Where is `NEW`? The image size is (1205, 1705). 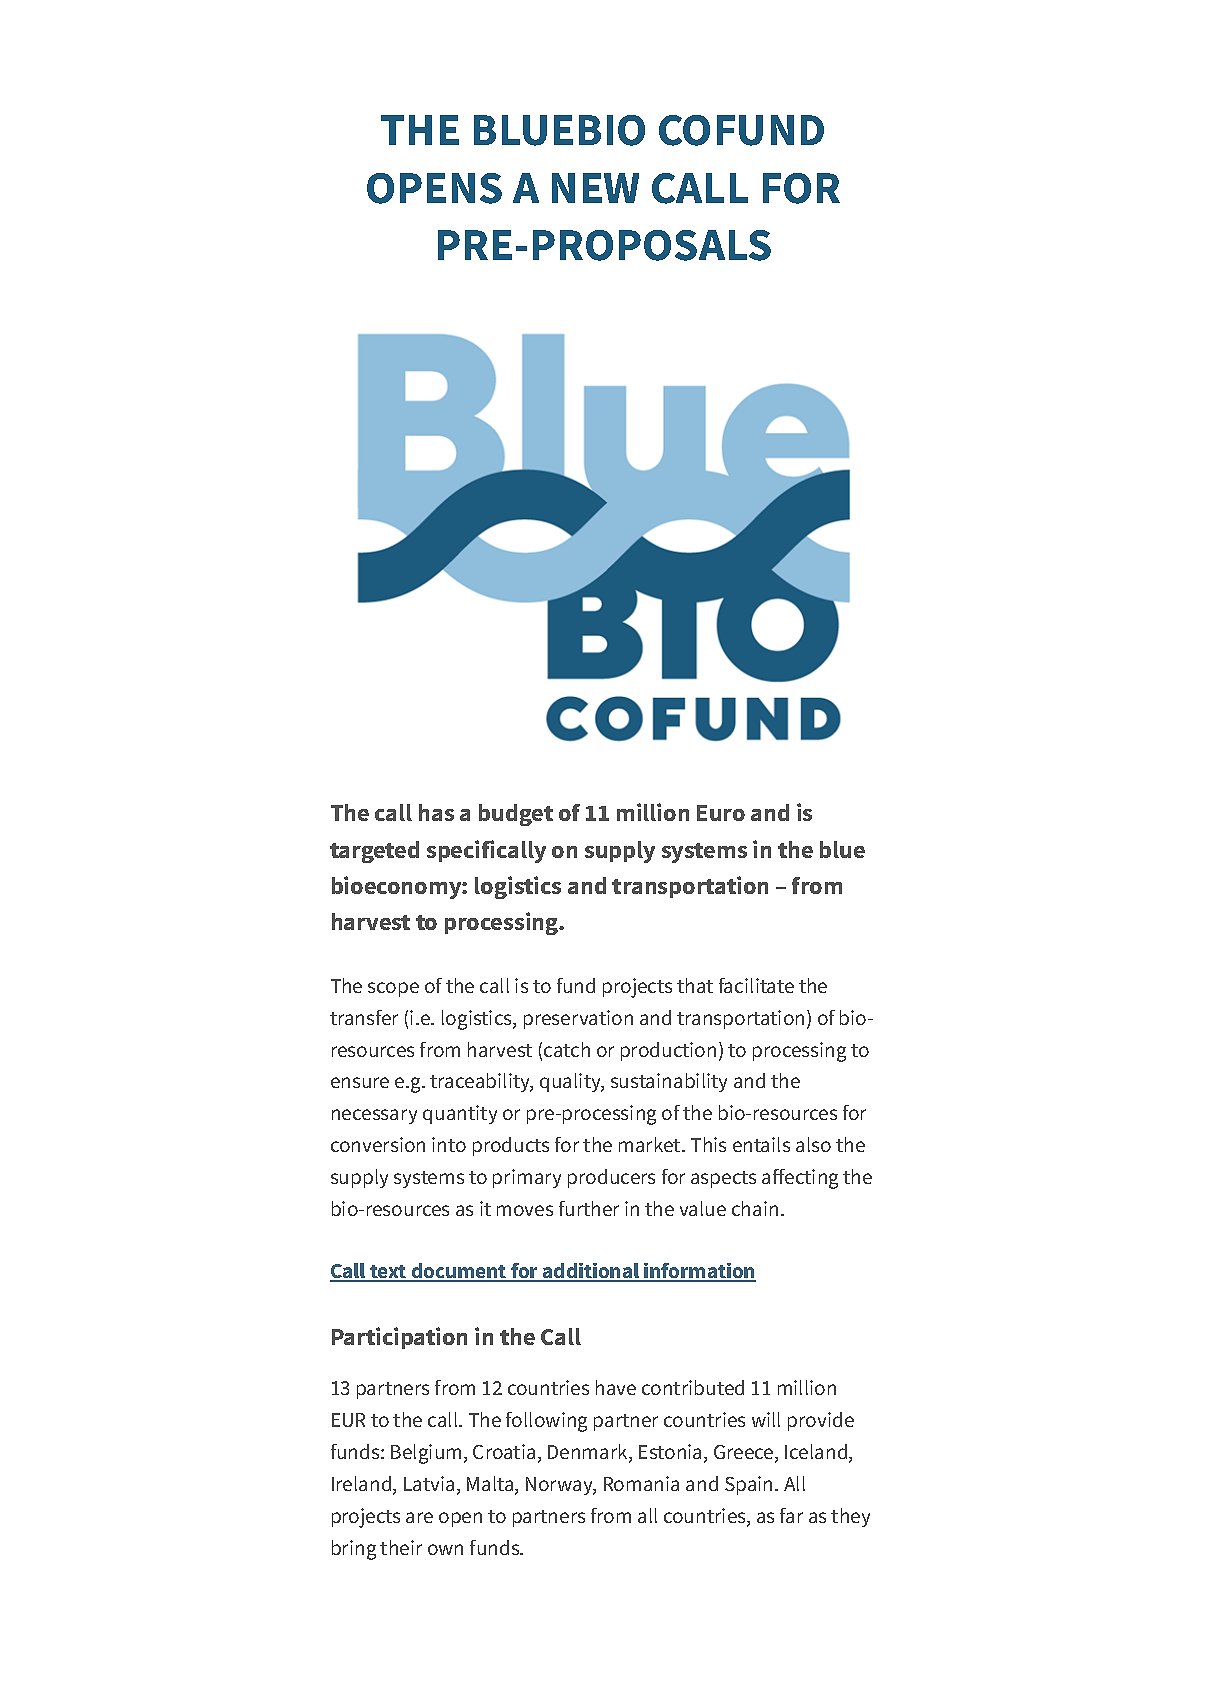
NEW is located at coordinates (595, 188).
